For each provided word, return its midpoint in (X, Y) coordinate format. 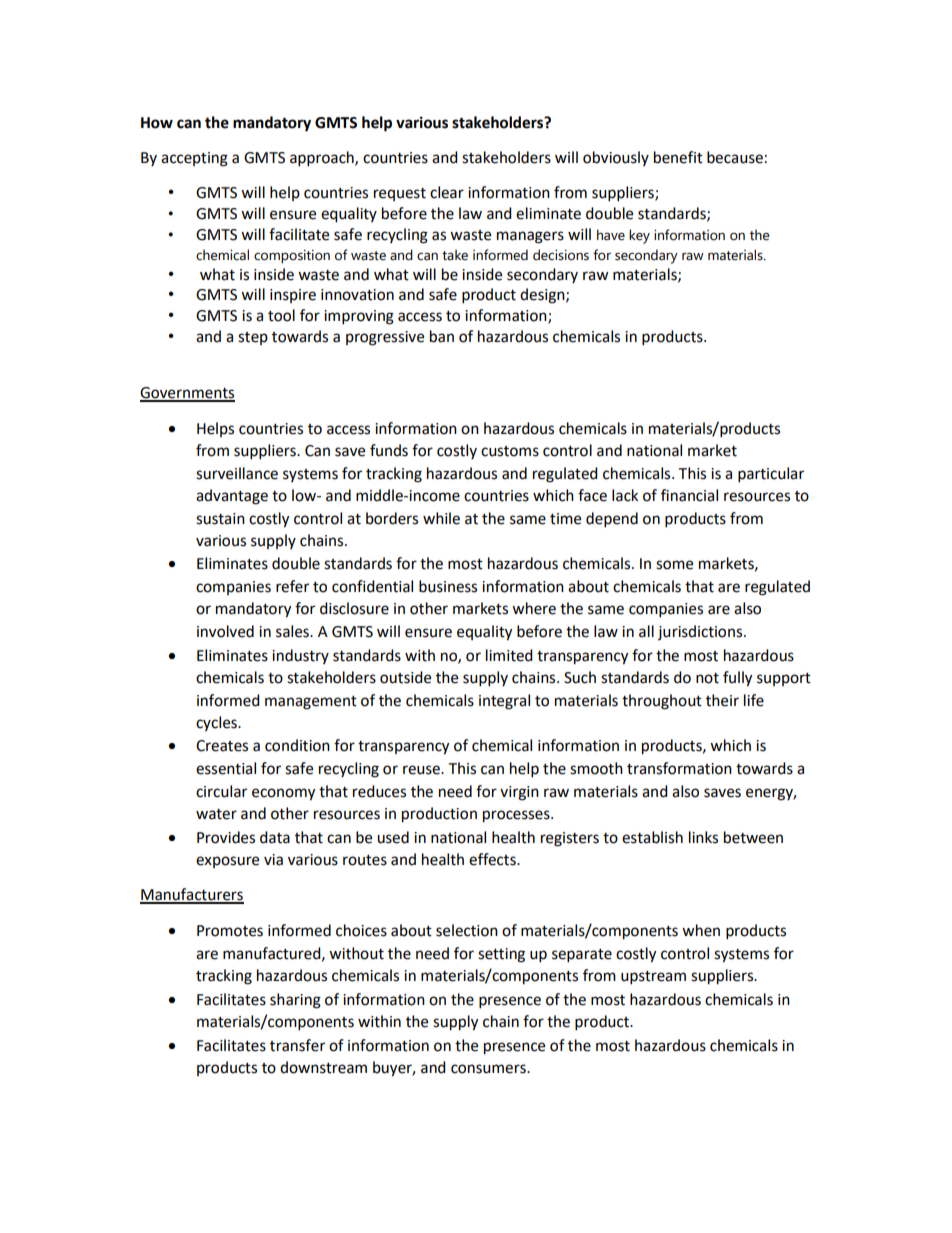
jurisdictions (701, 632)
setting (501, 955)
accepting (194, 159)
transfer (297, 1045)
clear (447, 192)
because (735, 157)
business (448, 586)
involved (225, 631)
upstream (653, 978)
